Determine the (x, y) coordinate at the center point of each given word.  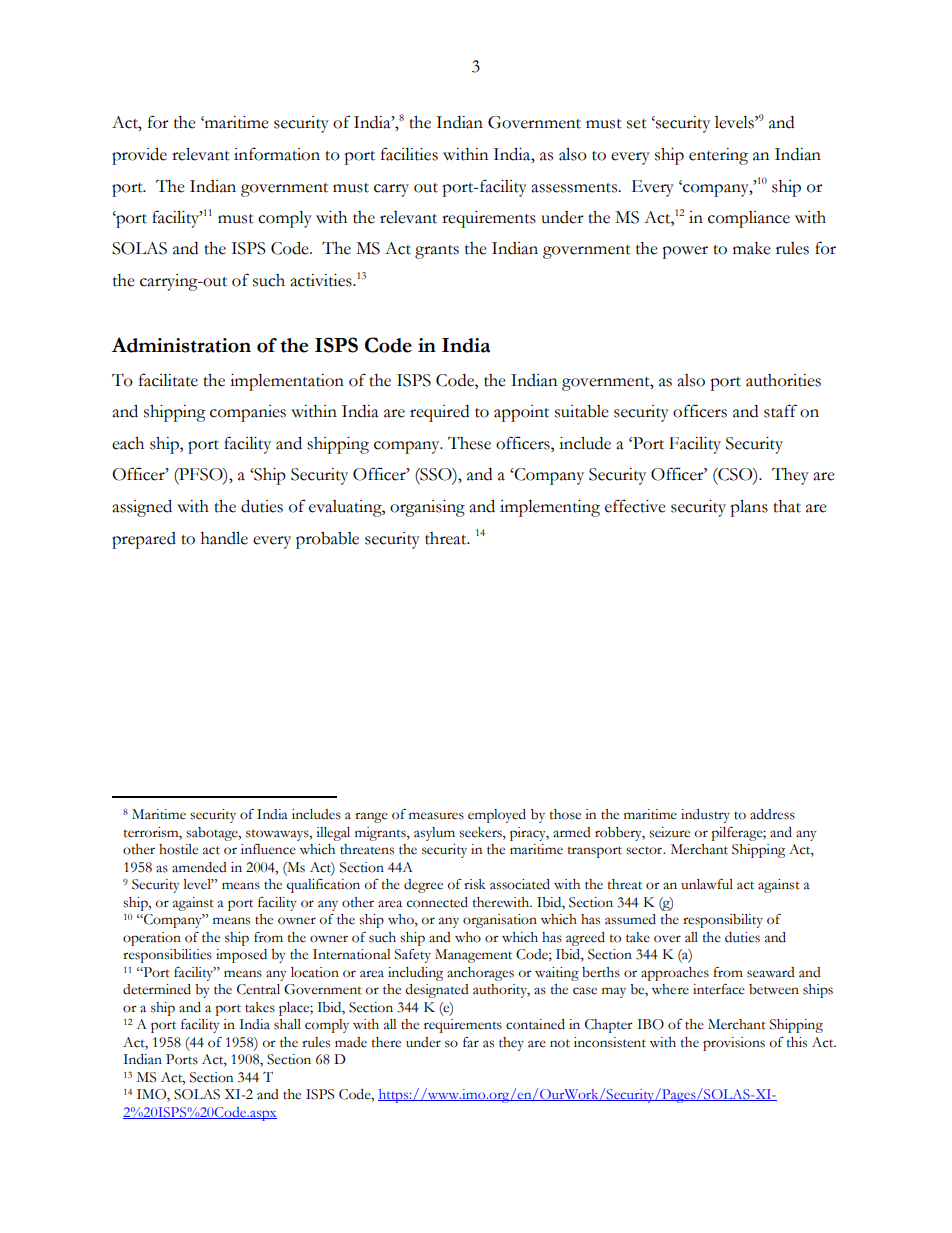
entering (718, 156)
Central (258, 989)
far (471, 1042)
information (277, 154)
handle (224, 538)
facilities (409, 154)
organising (427, 508)
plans (749, 508)
